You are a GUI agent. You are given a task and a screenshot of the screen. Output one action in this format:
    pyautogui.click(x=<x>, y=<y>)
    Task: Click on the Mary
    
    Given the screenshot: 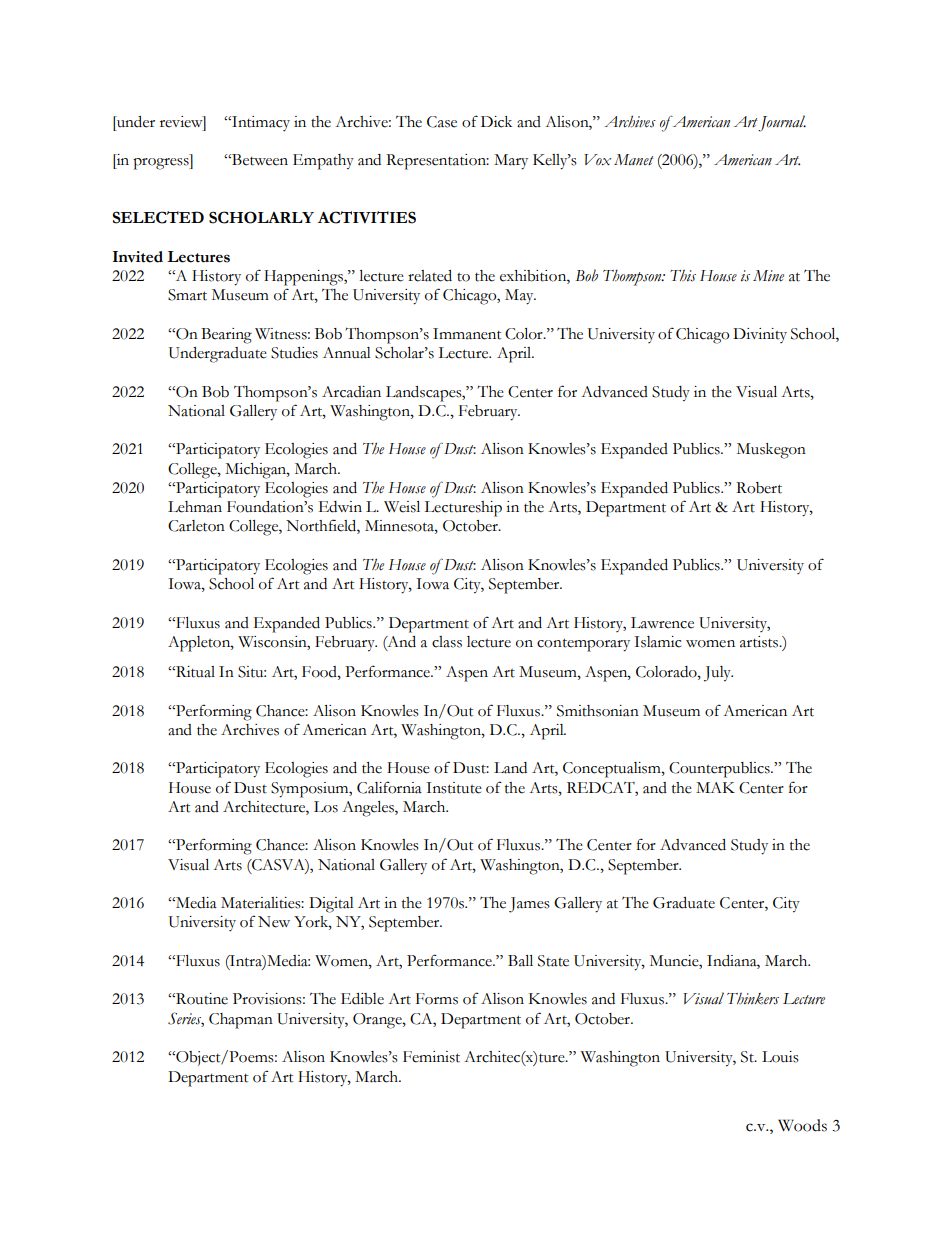 What is the action you would take?
    pyautogui.click(x=511, y=162)
